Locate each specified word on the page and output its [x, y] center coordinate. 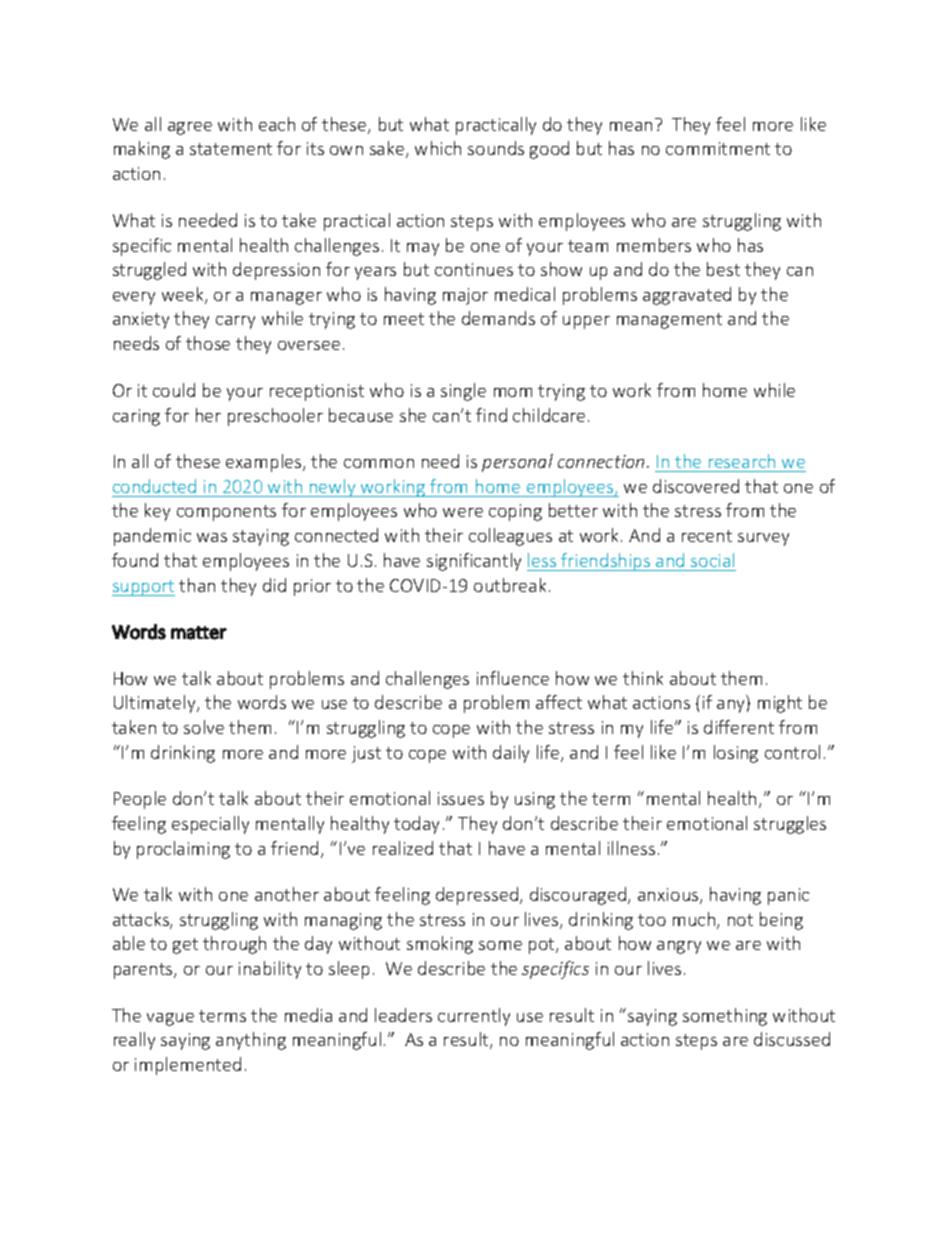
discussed [792, 1039]
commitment [718, 148]
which [438, 148]
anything [251, 1041]
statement [231, 149]
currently [474, 1017]
